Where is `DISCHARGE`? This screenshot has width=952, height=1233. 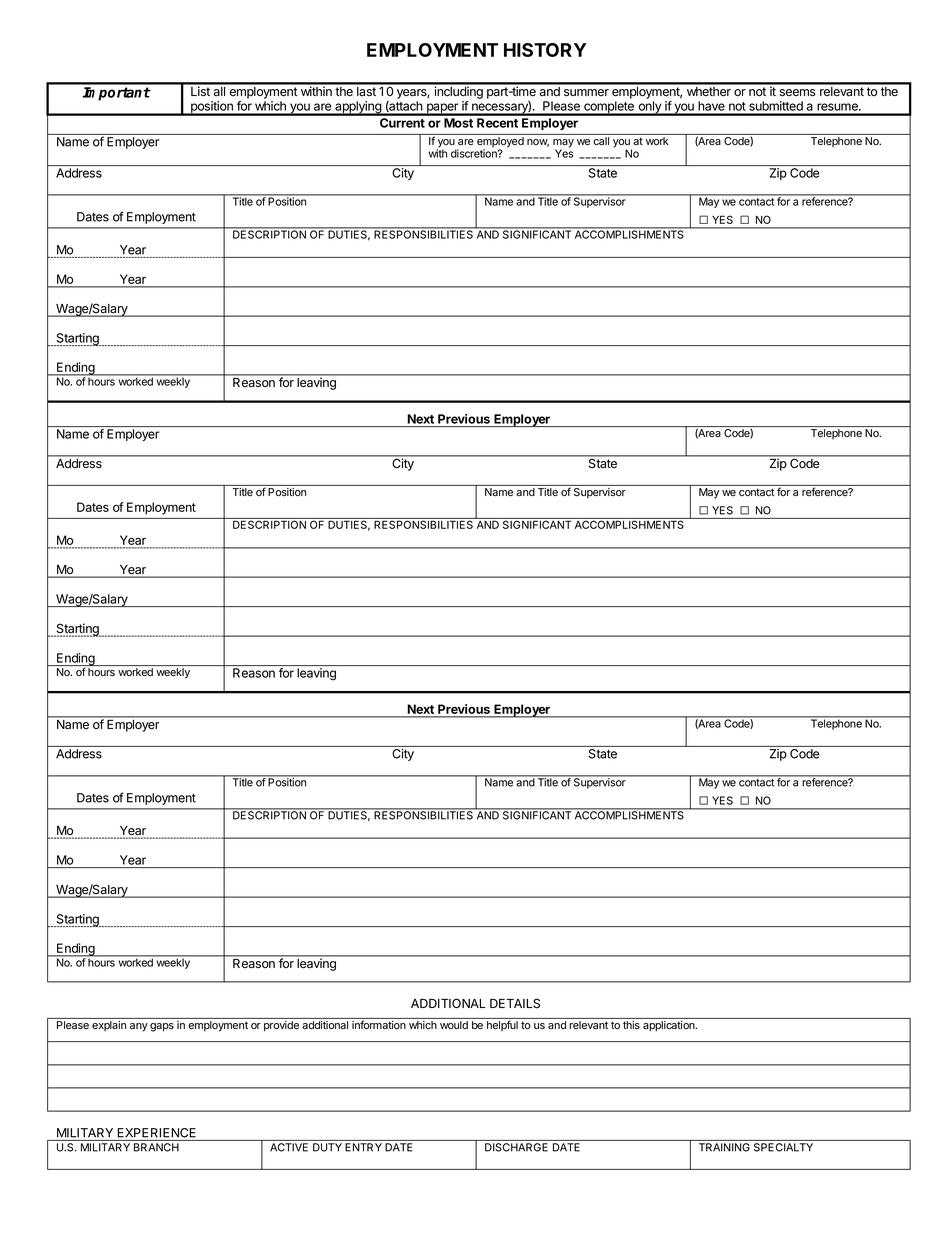 DISCHARGE is located at coordinates (516, 1147).
